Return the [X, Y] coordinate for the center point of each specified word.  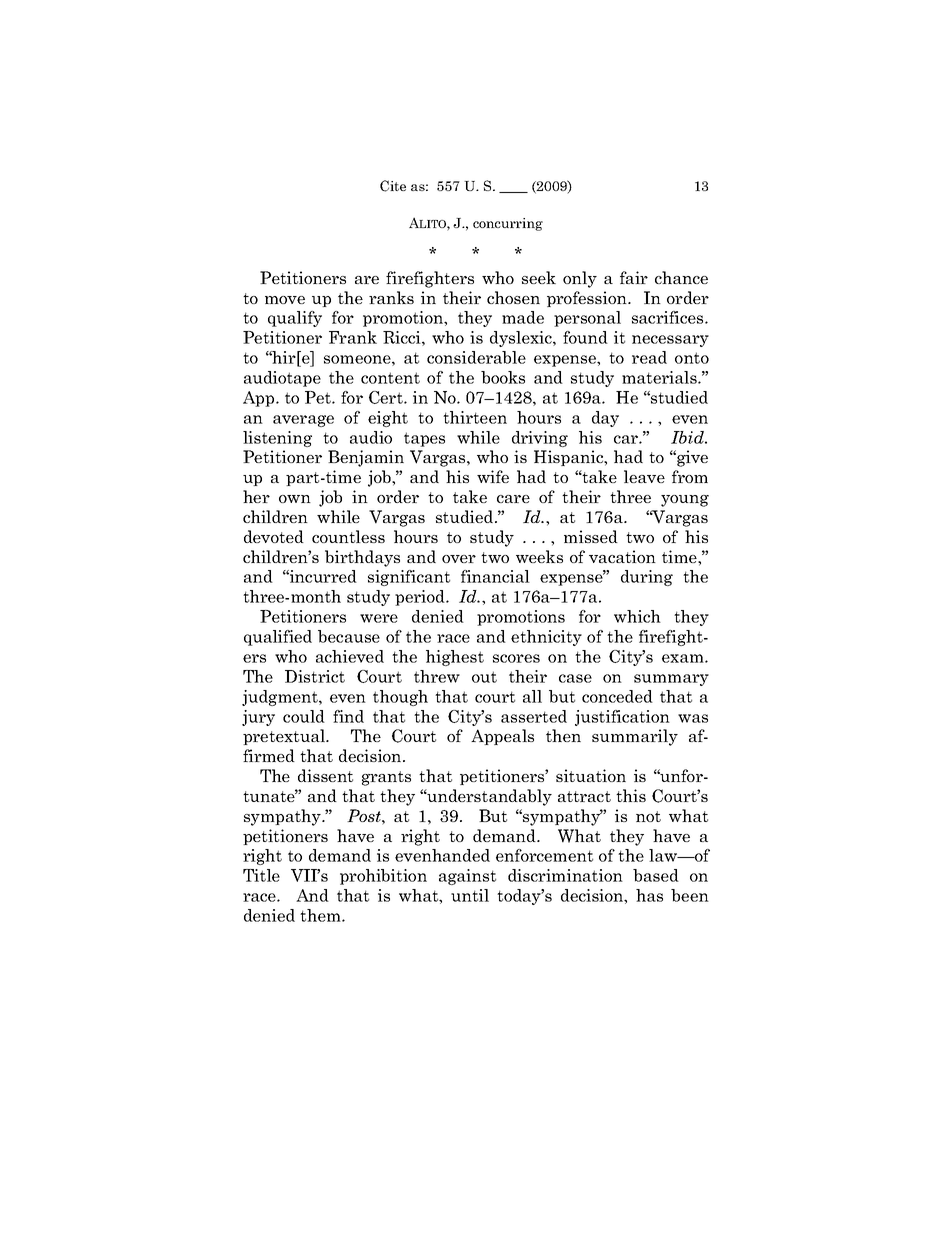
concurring [508, 224]
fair [634, 277]
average [303, 421]
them [321, 915]
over [459, 559]
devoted [274, 536]
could [304, 716]
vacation [622, 556]
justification [622, 718]
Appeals [502, 737]
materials [660, 377]
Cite [393, 186]
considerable [476, 357]
